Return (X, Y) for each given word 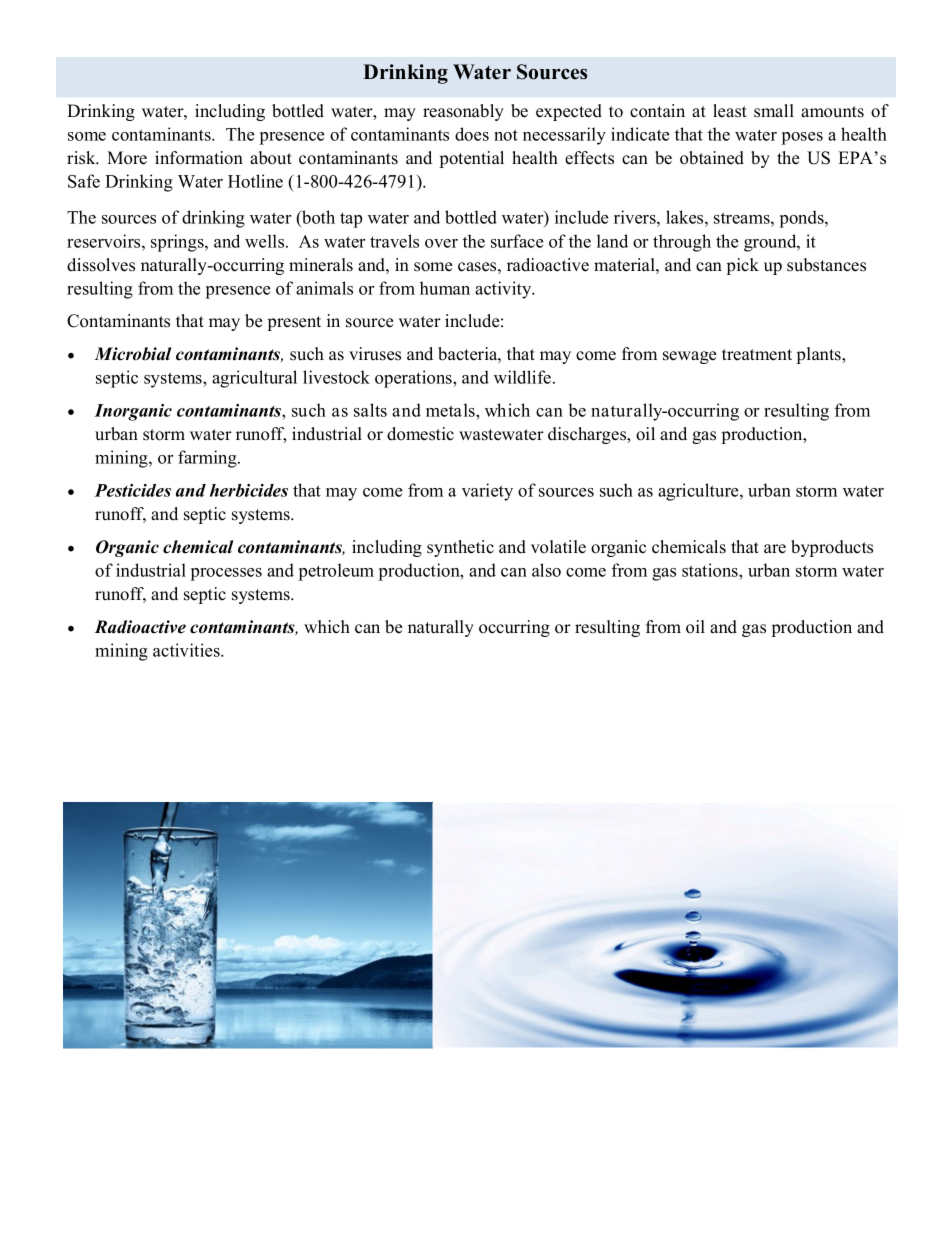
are (775, 549)
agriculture (699, 492)
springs (178, 243)
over (441, 243)
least (730, 111)
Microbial (133, 354)
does (472, 134)
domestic (420, 434)
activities (187, 650)
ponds (803, 219)
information (199, 158)
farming (208, 459)
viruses (375, 354)
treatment (757, 355)
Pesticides (133, 490)
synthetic (460, 548)
